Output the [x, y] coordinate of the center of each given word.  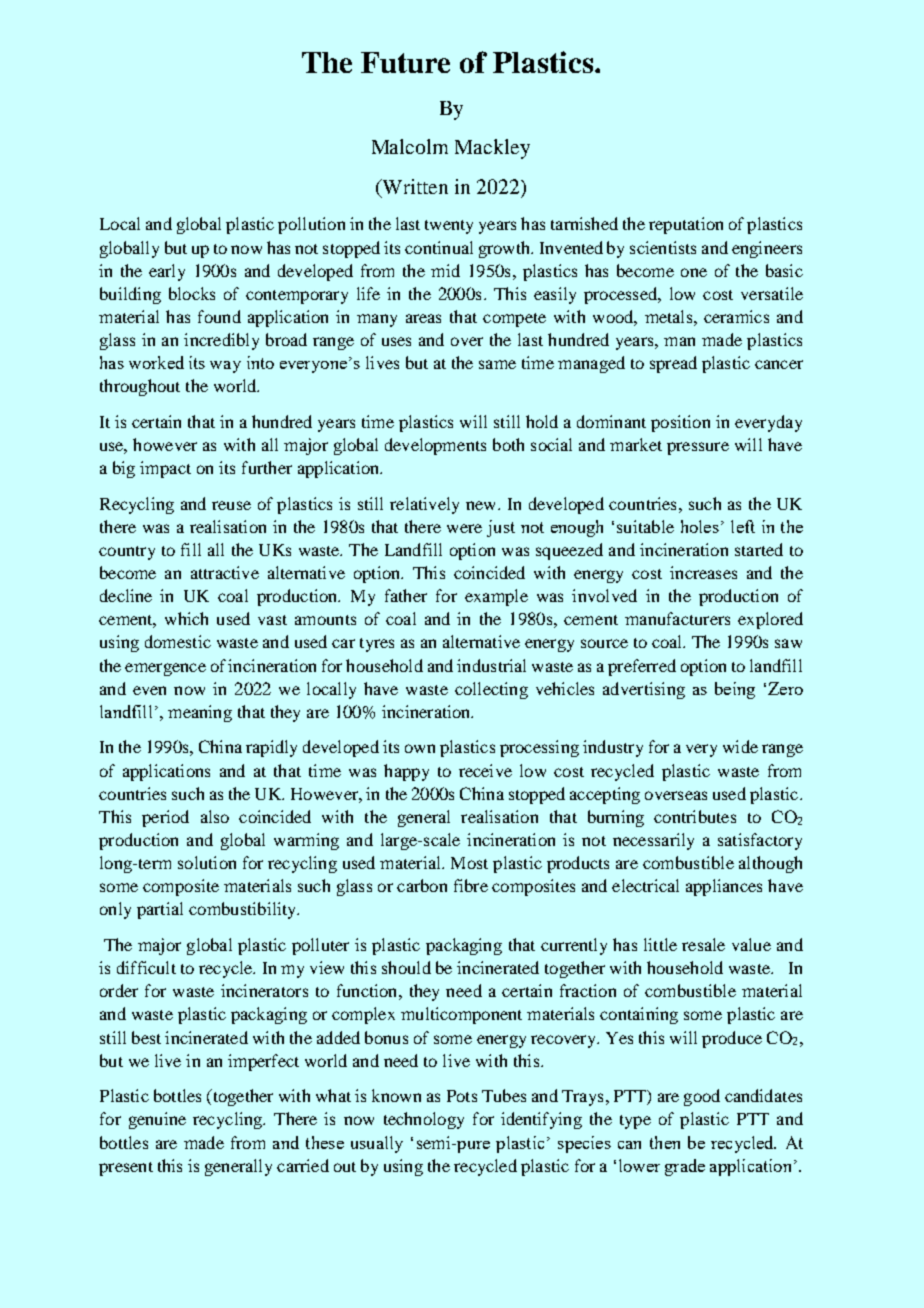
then [665, 1142]
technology [424, 1120]
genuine [157, 1120]
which [186, 618]
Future [405, 62]
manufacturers [677, 618]
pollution [311, 225]
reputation [686, 225]
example [496, 597]
